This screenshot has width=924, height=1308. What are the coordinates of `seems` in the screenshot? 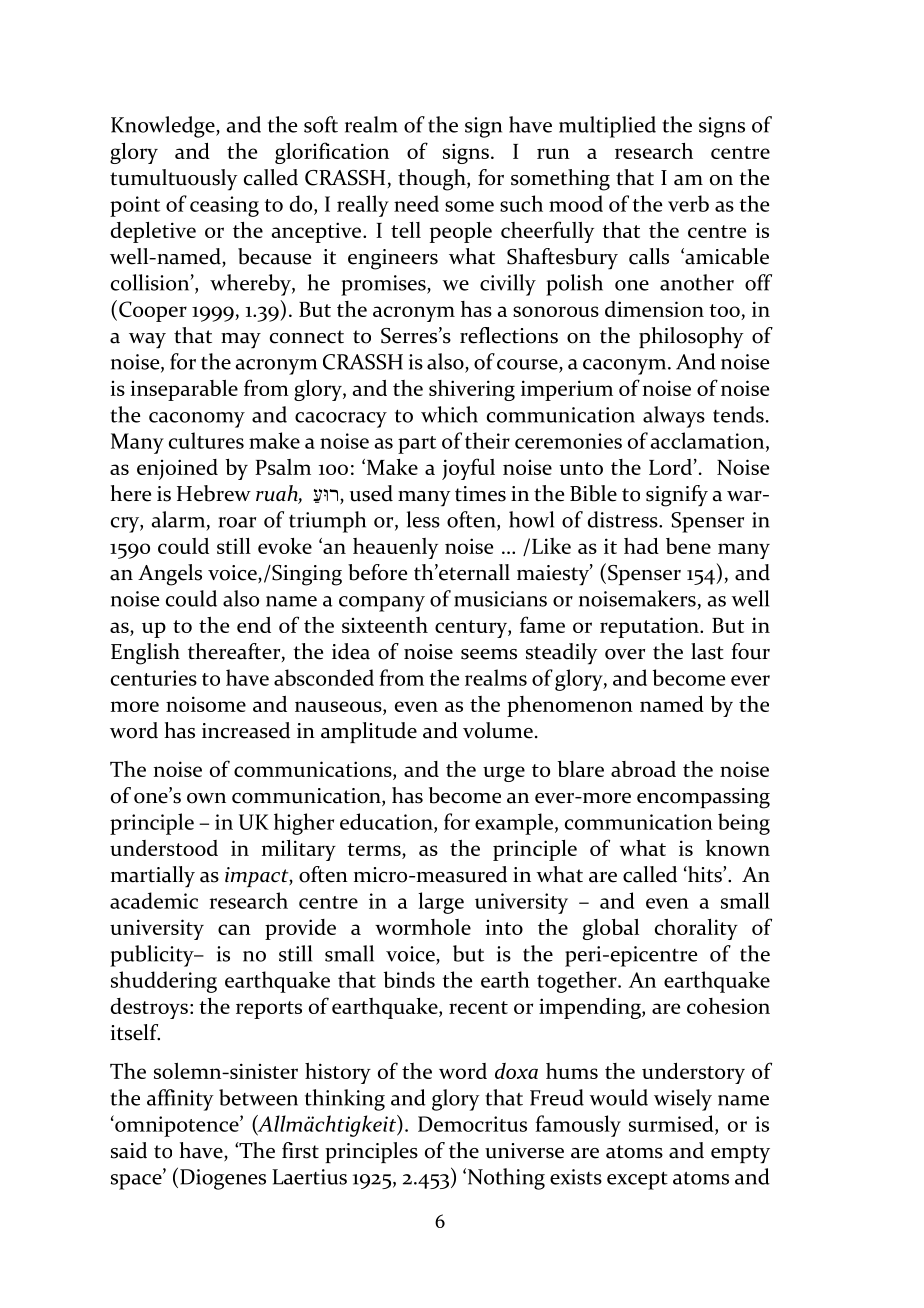 It's located at (489, 654).
